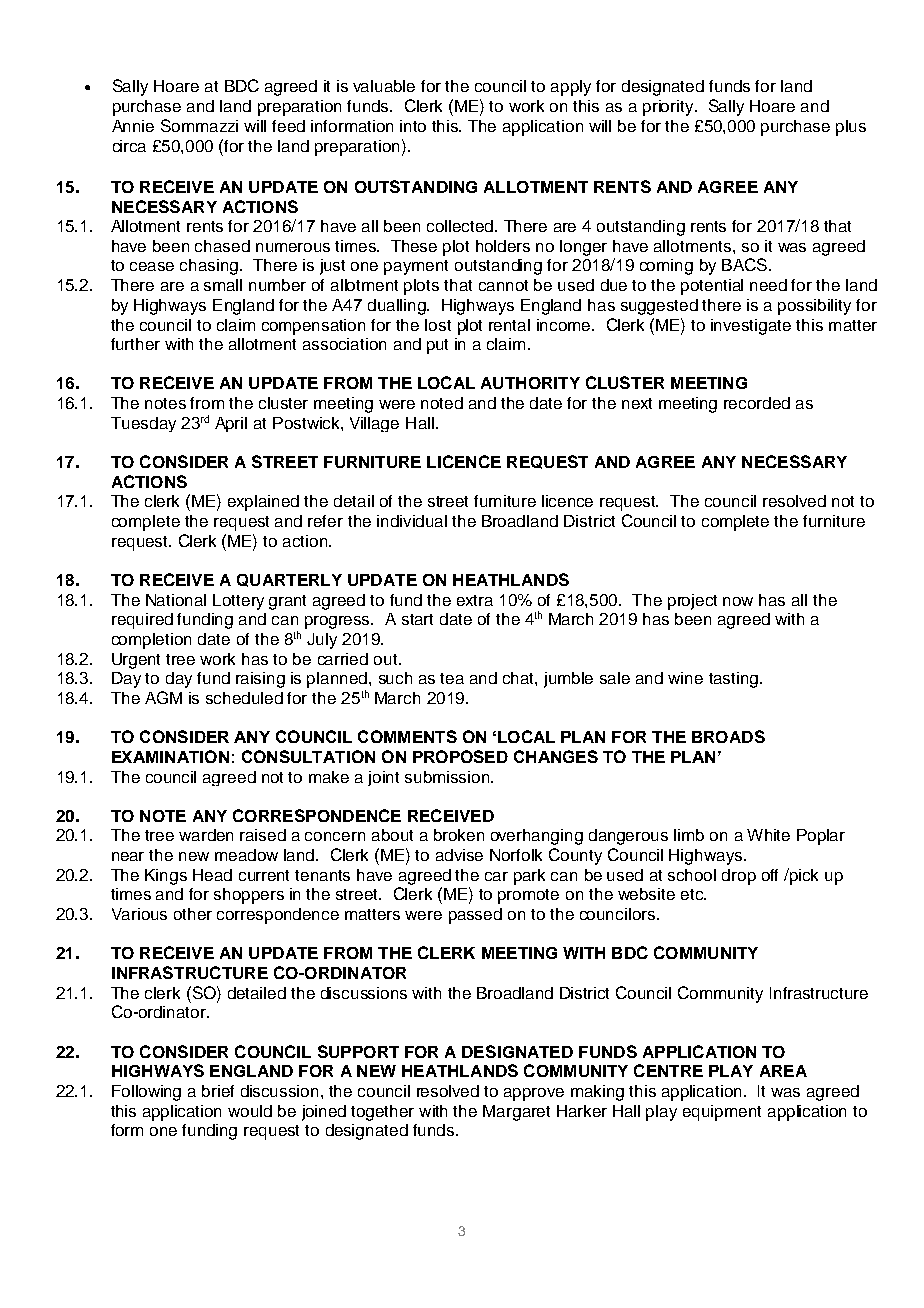 Image resolution: width=924 pixels, height=1308 pixels. What do you see at coordinates (212, 875) in the screenshot?
I see `Head` at bounding box center [212, 875].
